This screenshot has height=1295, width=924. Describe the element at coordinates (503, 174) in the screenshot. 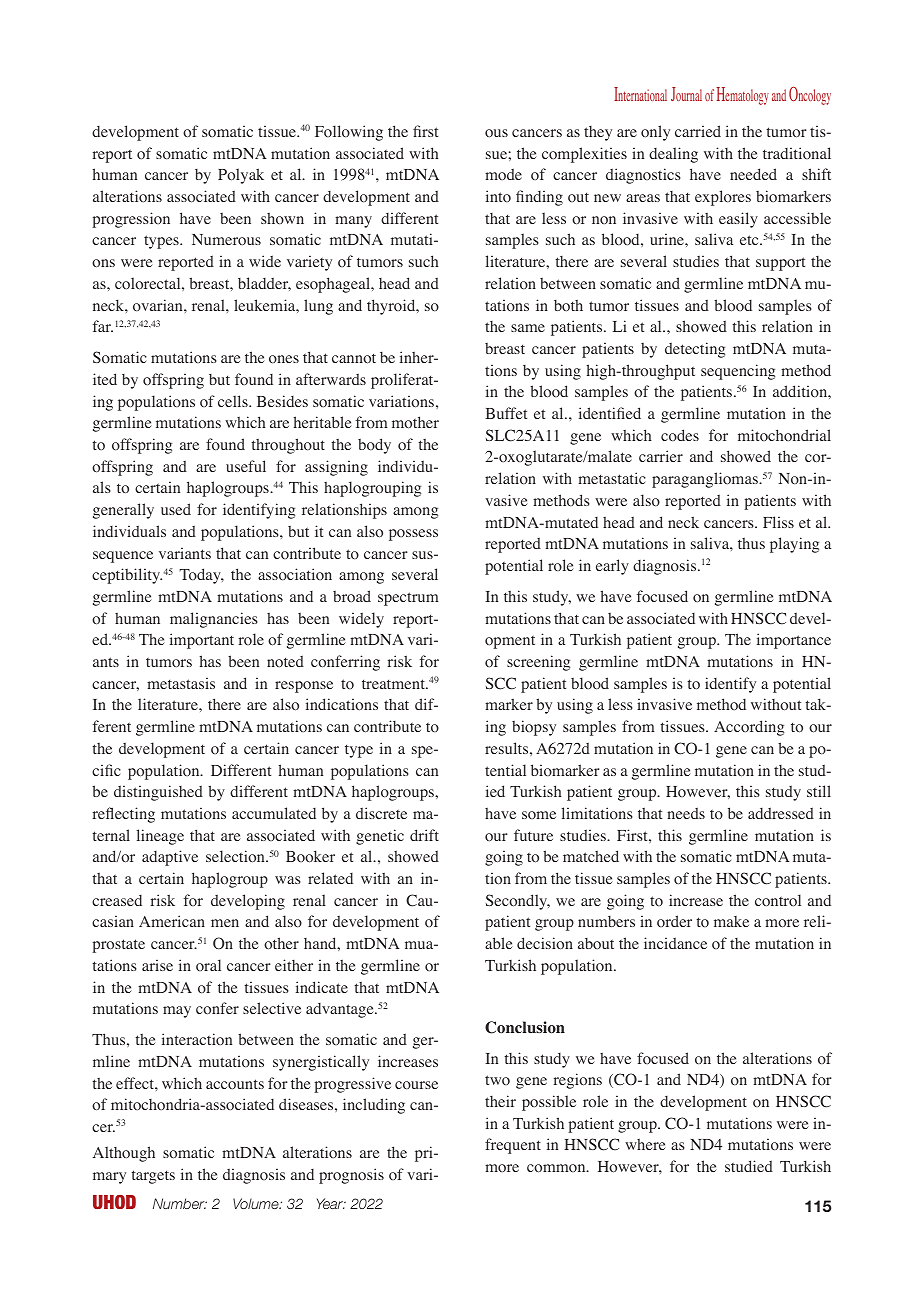

I see `mode` at that location.
